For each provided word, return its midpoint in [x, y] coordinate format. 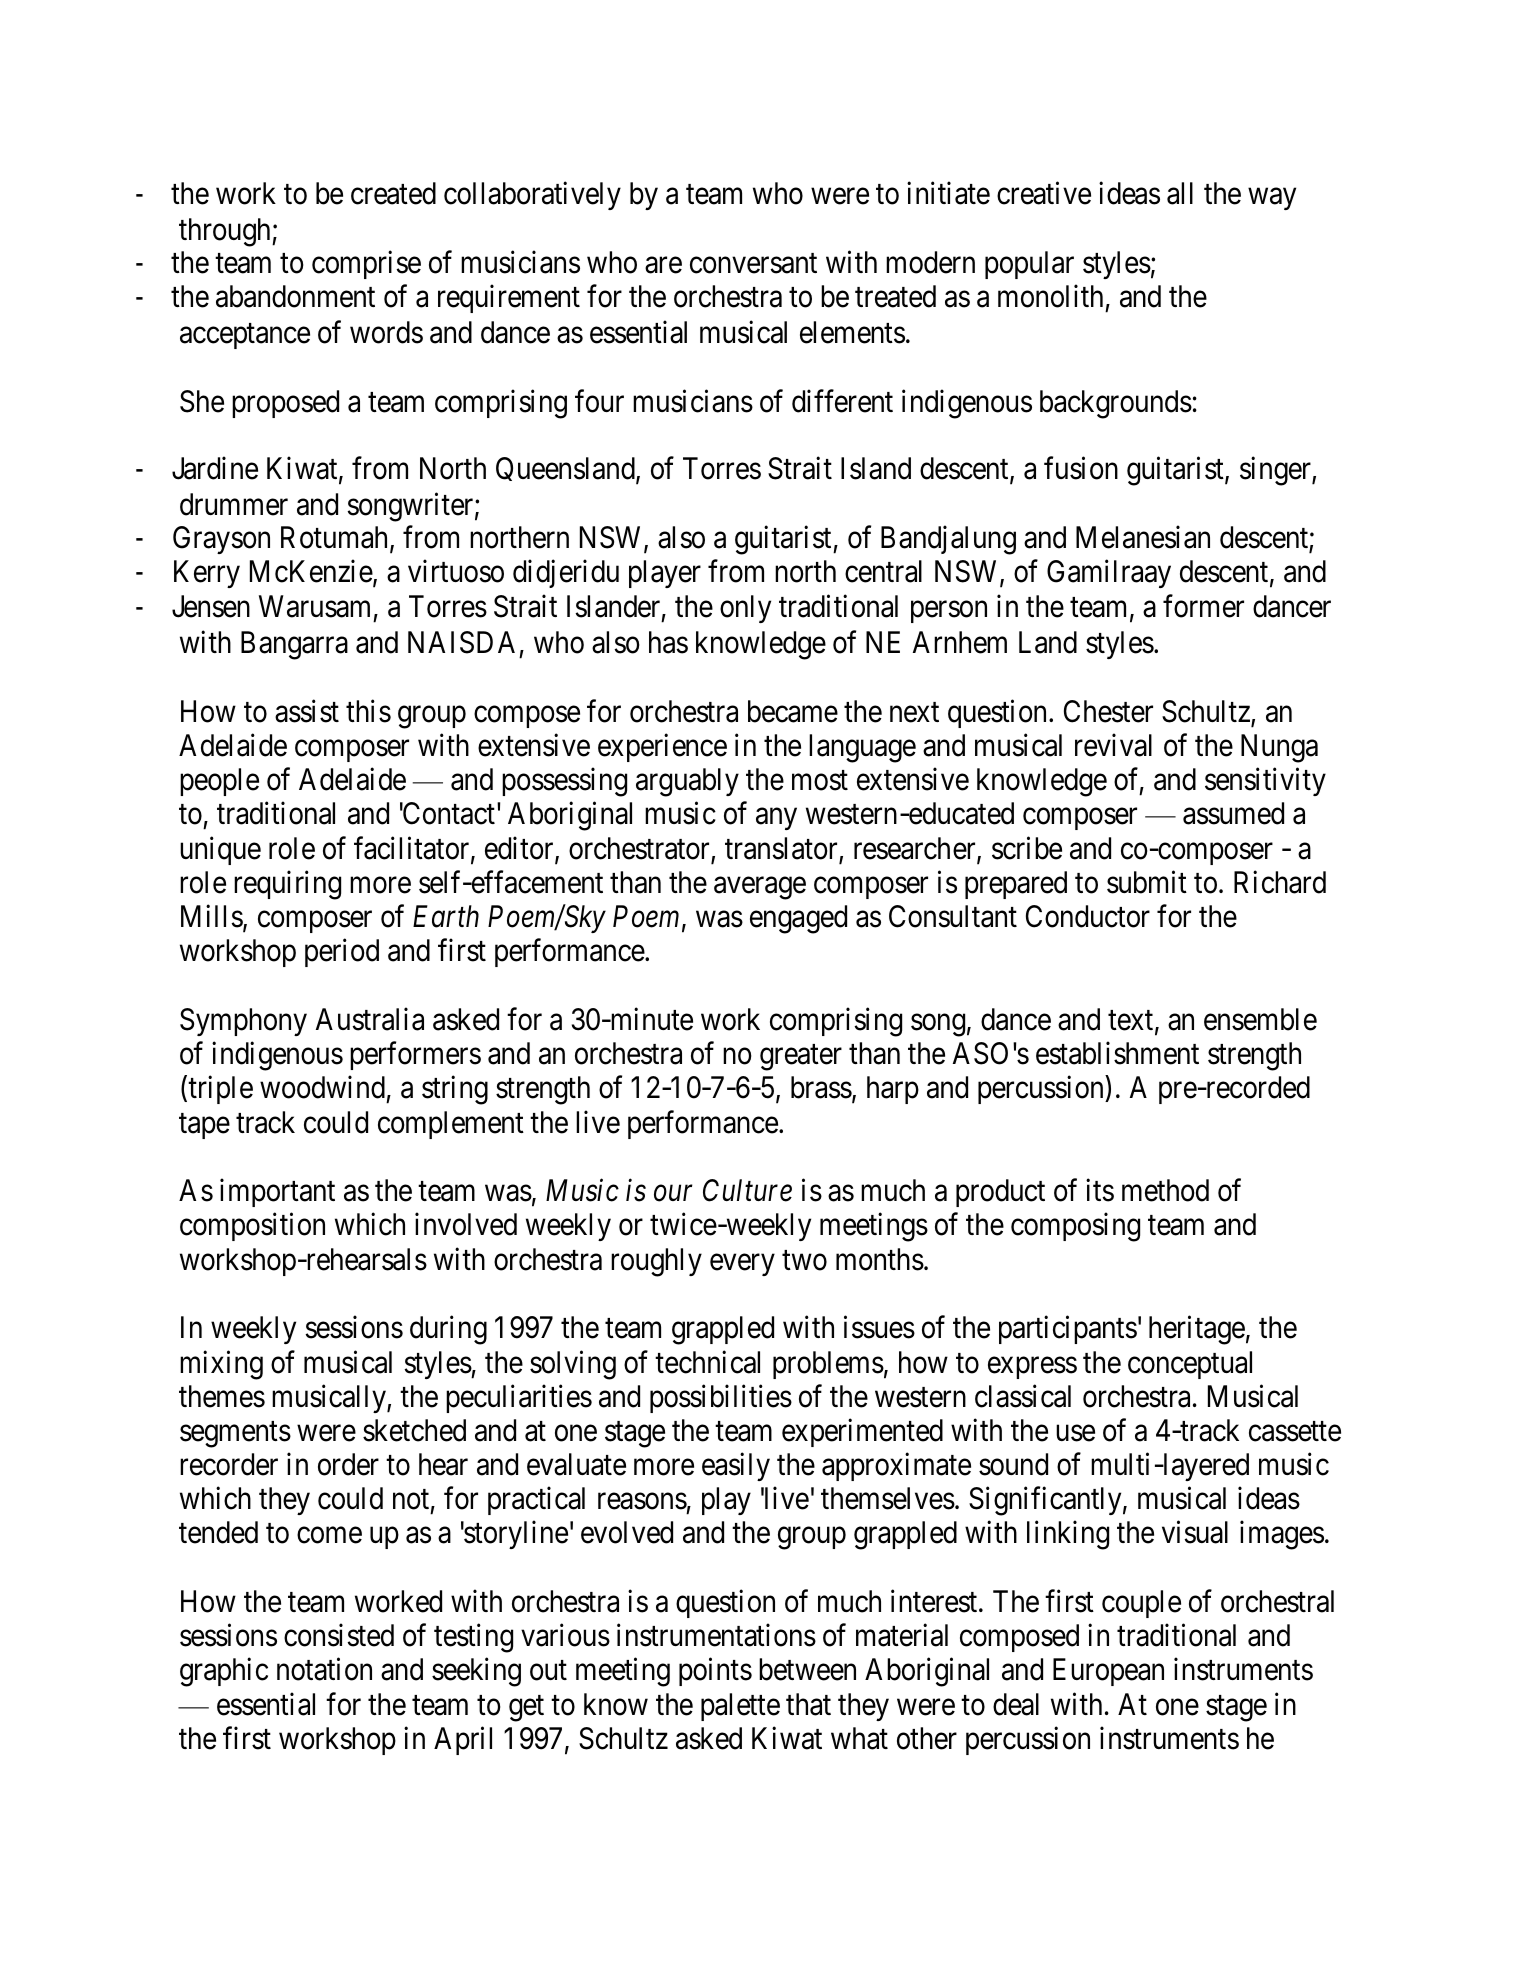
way [1272, 199]
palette [740, 1707]
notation [324, 1669]
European [1108, 1672]
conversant [753, 264]
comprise [366, 265]
